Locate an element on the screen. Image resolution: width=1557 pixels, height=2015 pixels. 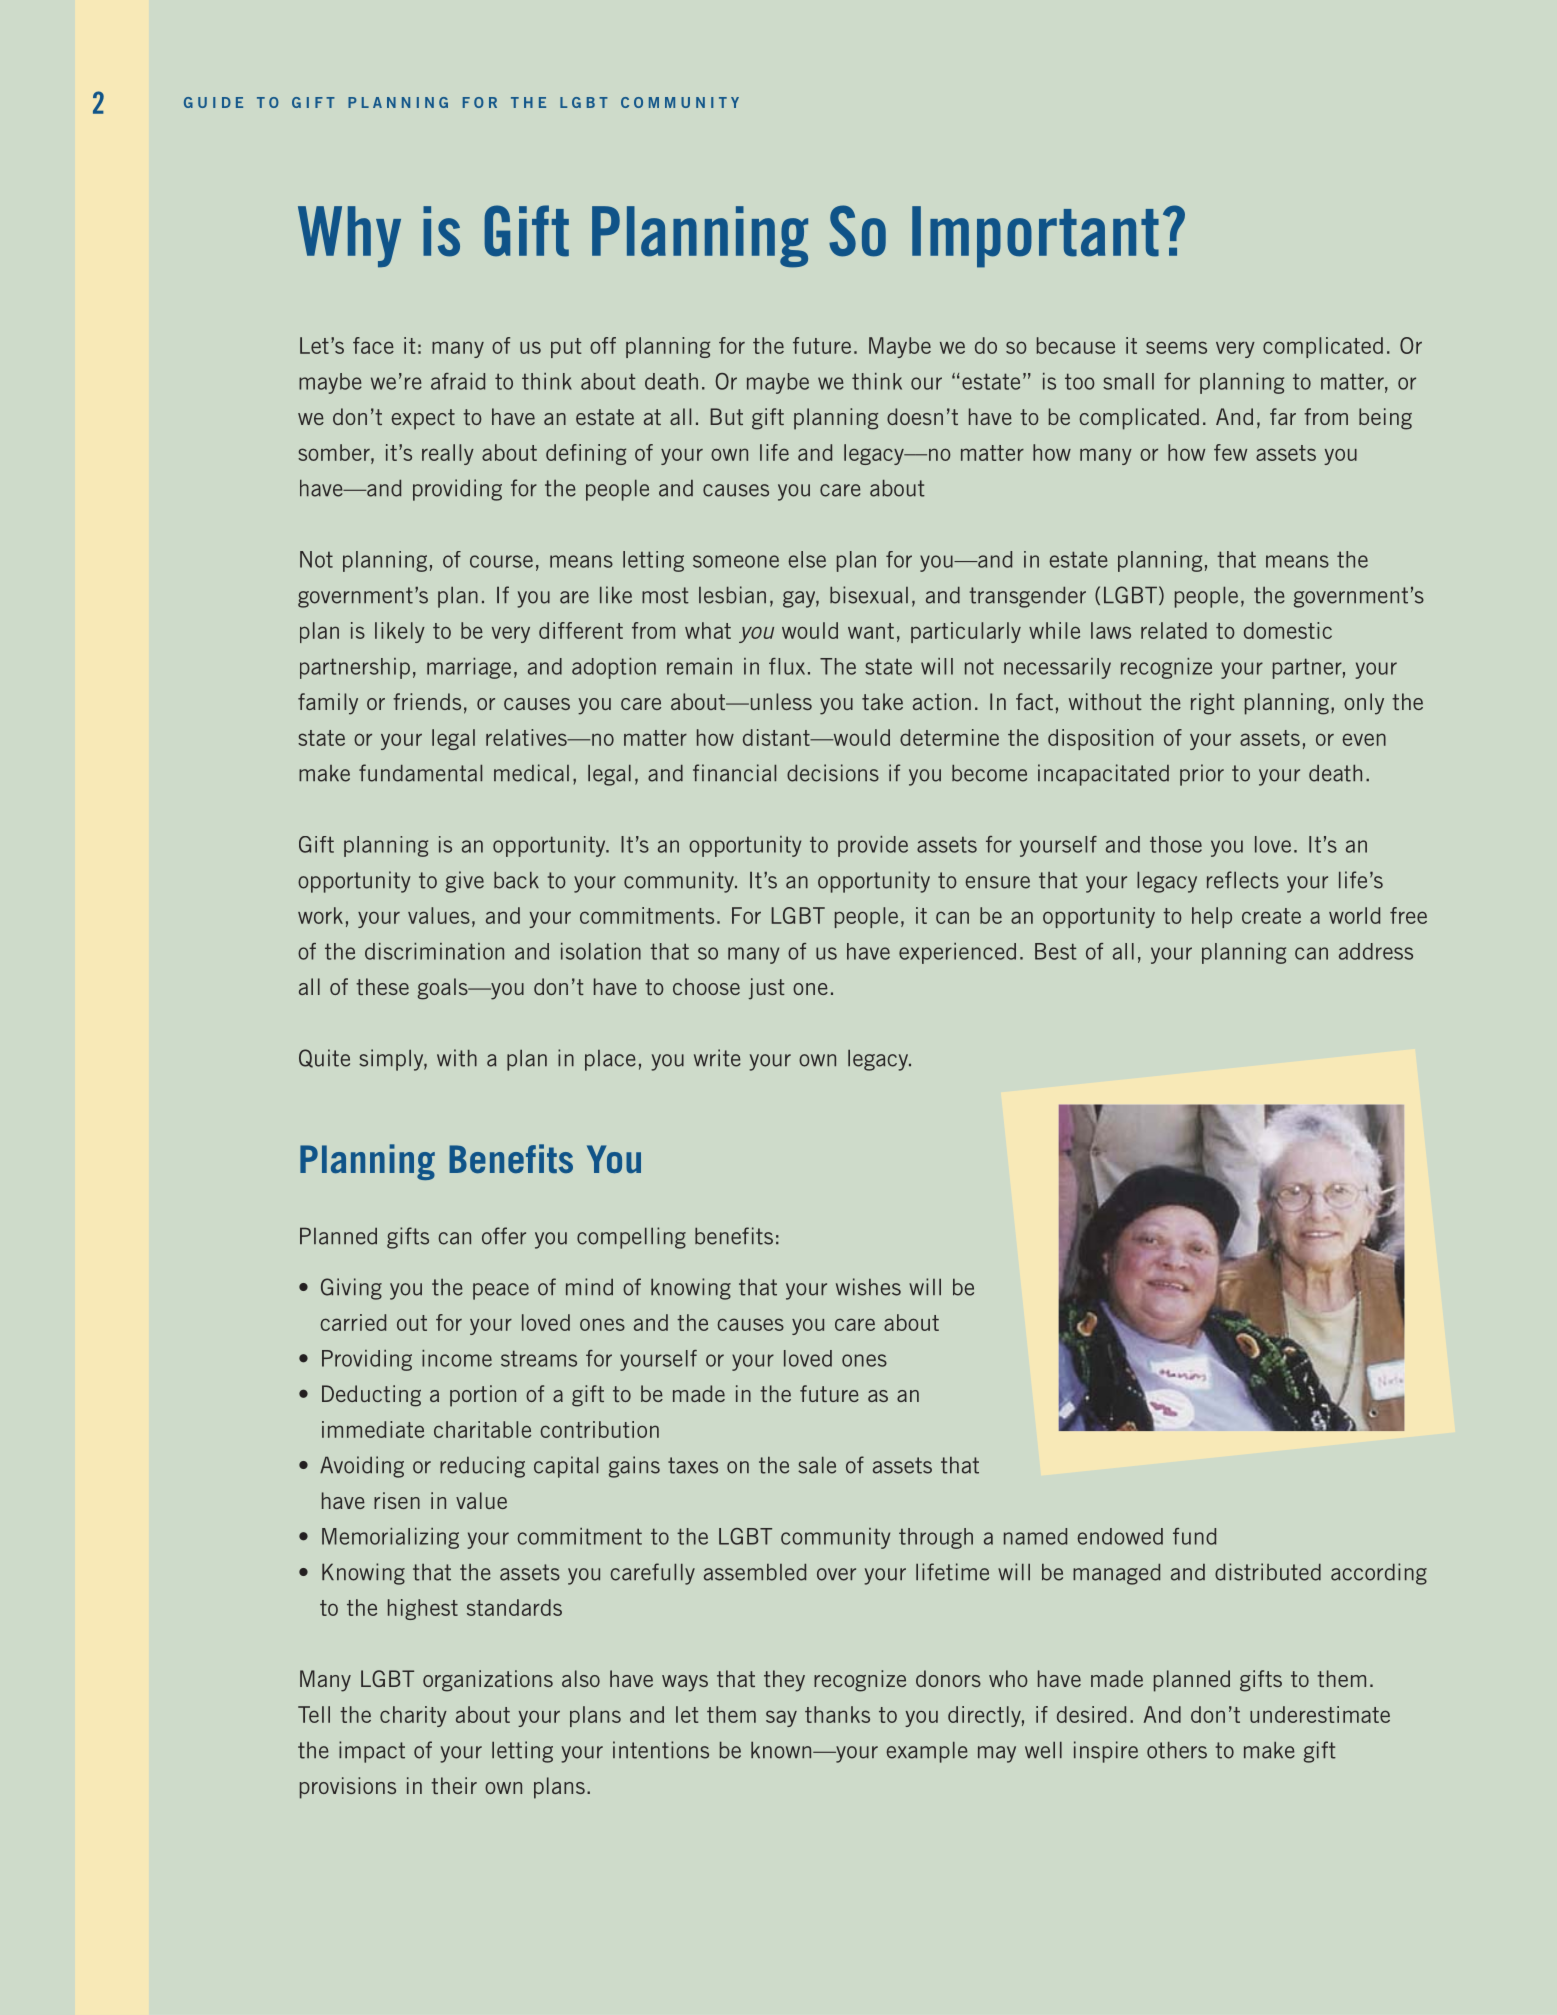
impact is located at coordinates (372, 1752).
